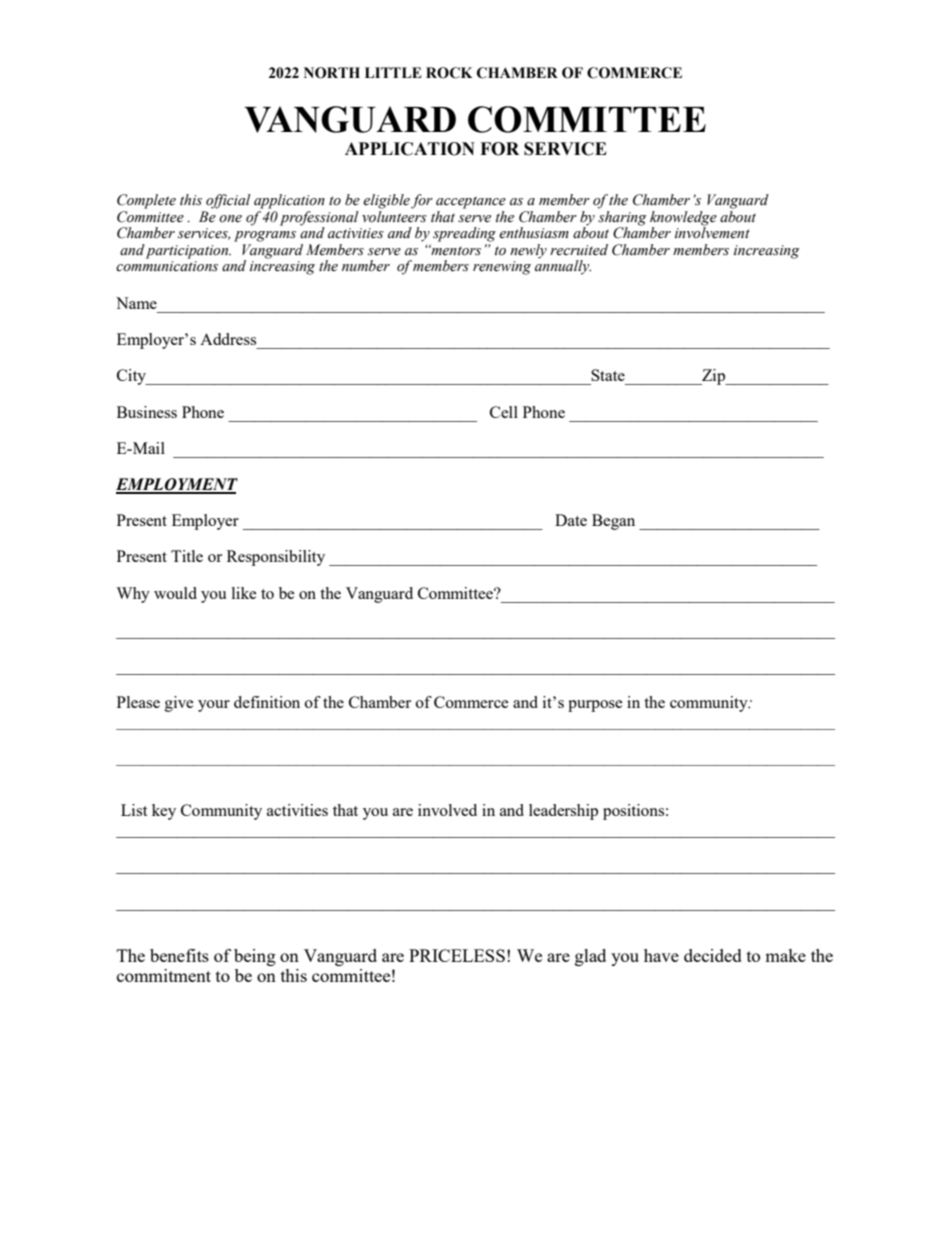 The height and width of the screenshot is (1233, 952). I want to click on Began, so click(613, 522).
